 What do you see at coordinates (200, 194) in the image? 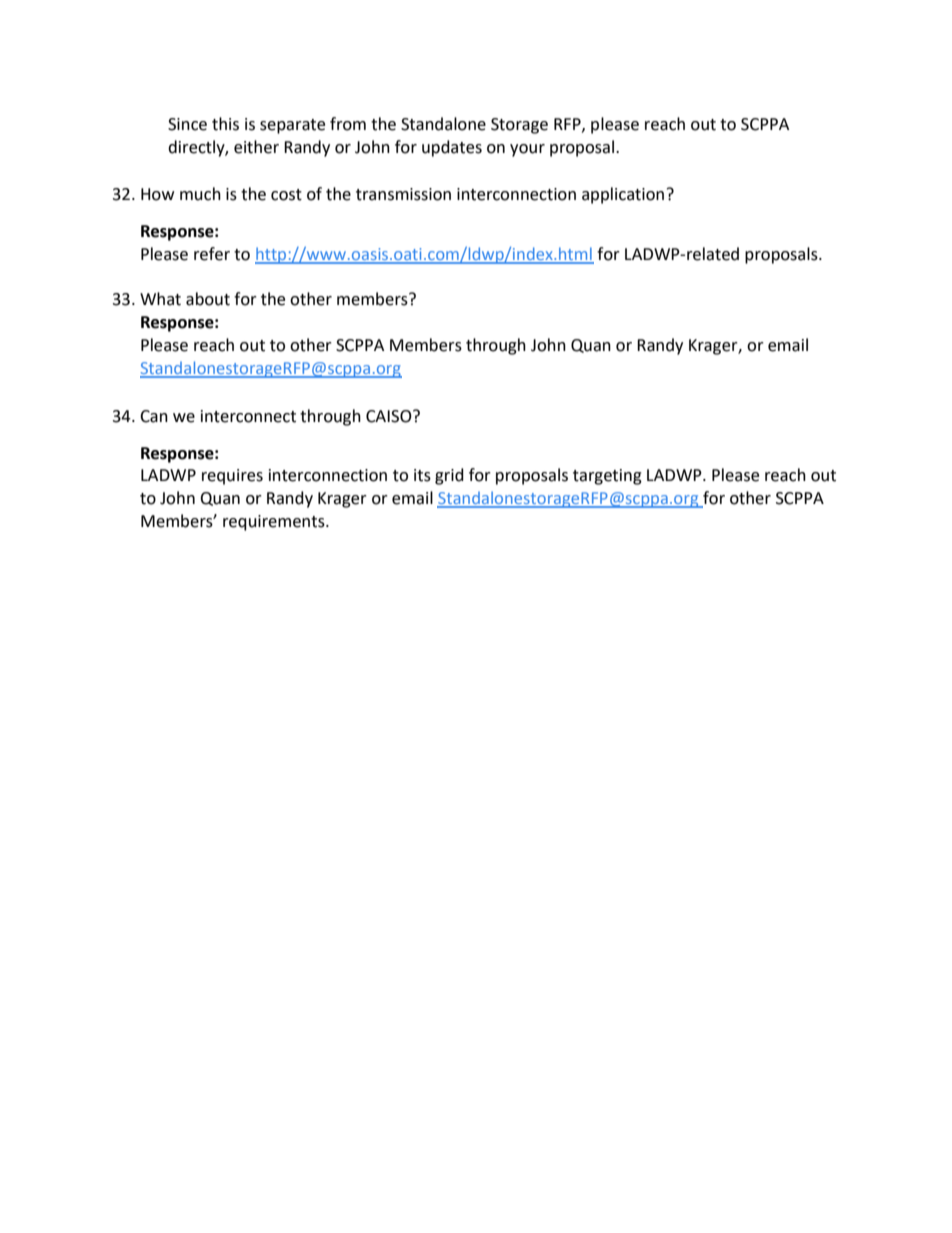
I see `much` at bounding box center [200, 194].
